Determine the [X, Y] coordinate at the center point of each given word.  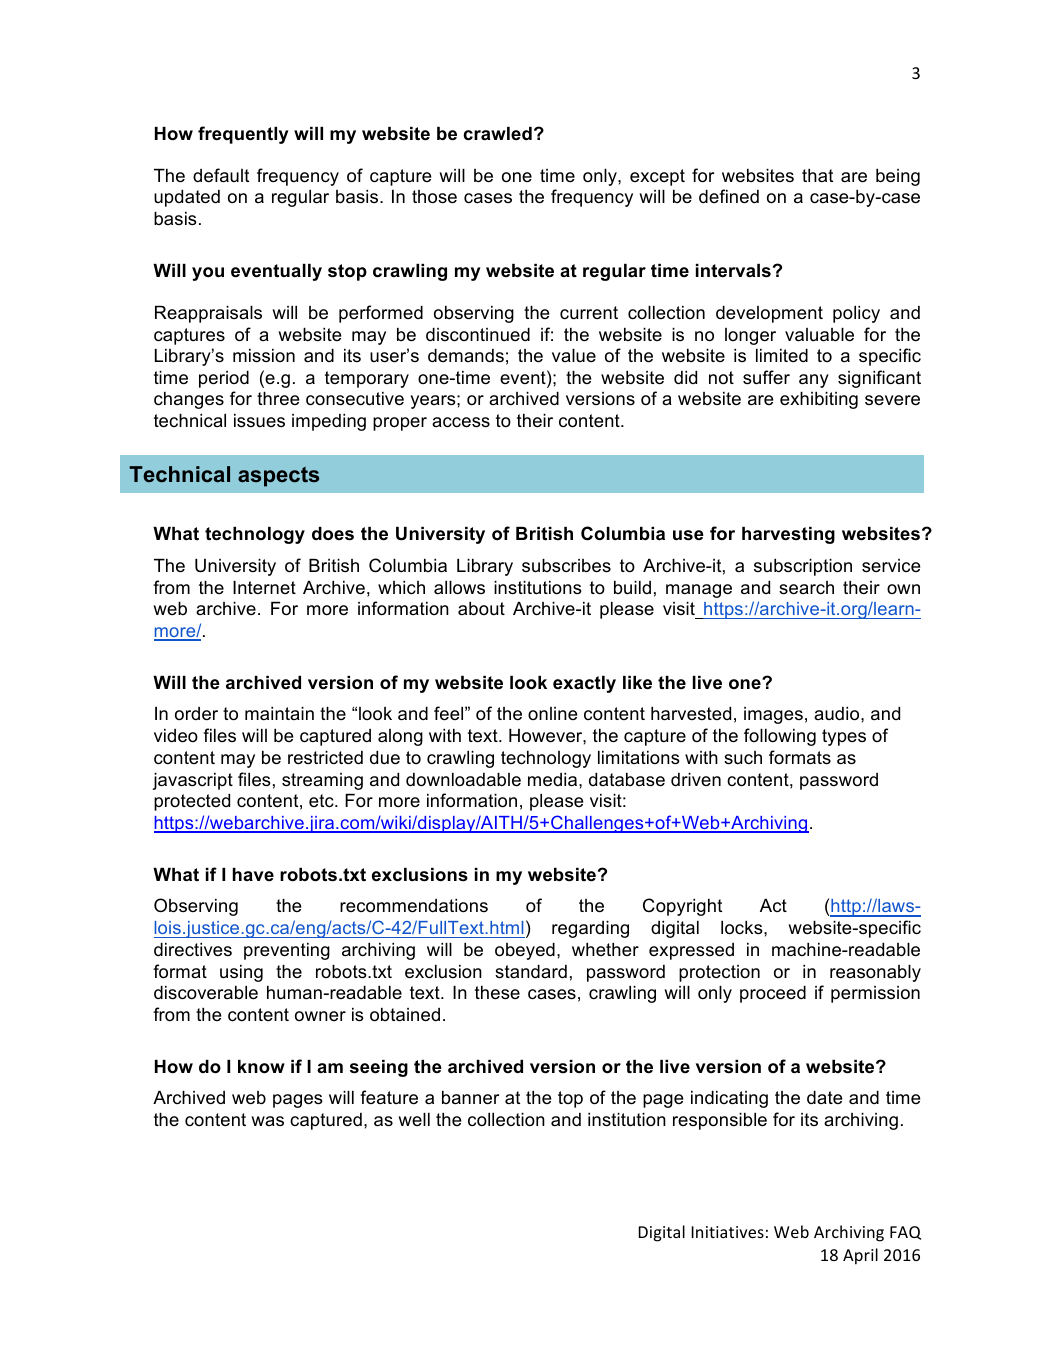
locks [743, 928]
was [267, 1121]
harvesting [788, 535]
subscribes [566, 566]
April [860, 1256]
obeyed [525, 951]
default [221, 175]
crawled [497, 133]
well [414, 1119]
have [253, 874]
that [817, 175]
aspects [278, 477]
